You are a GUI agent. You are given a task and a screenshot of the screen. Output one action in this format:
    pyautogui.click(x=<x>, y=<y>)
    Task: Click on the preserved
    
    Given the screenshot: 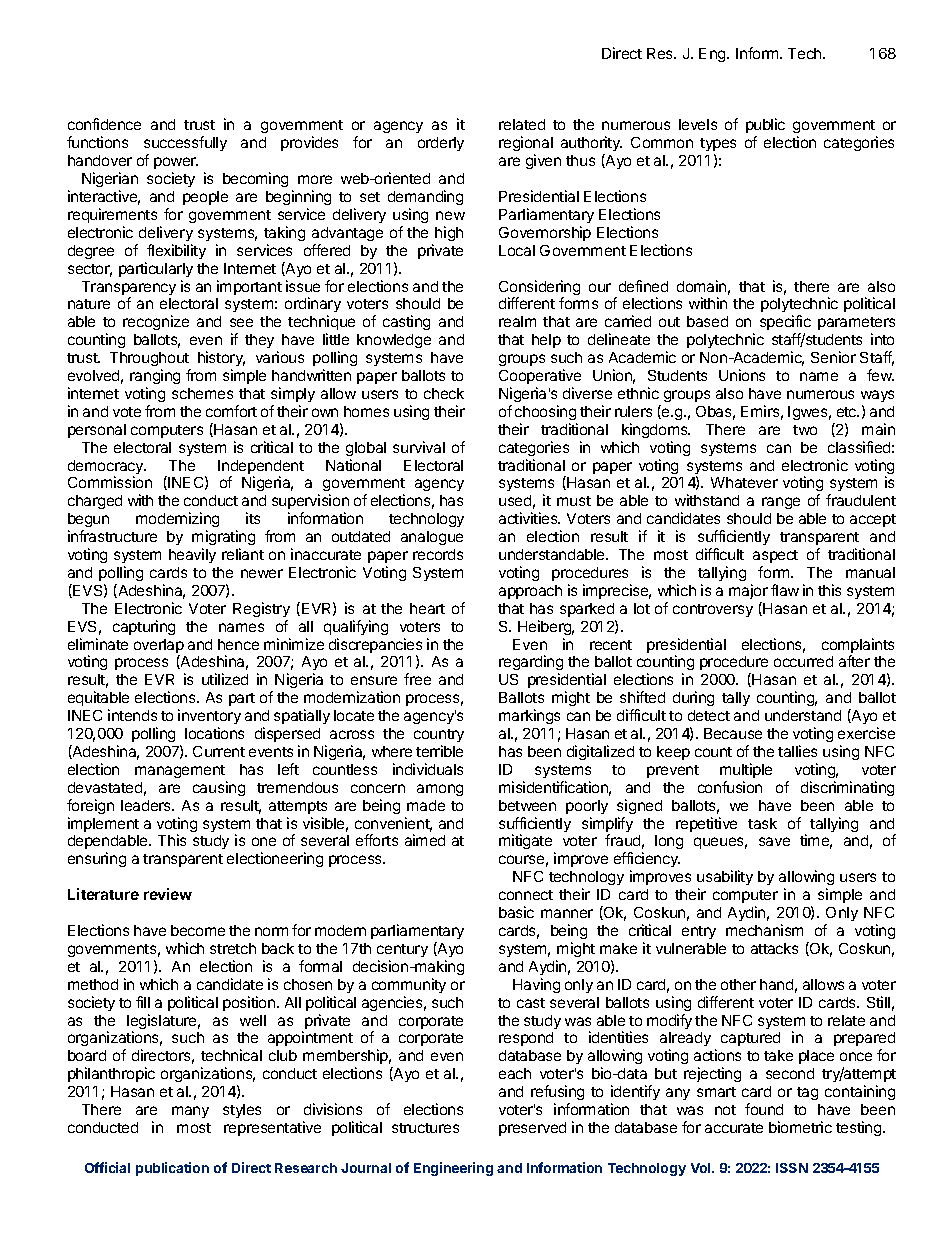 What is the action you would take?
    pyautogui.click(x=532, y=1129)
